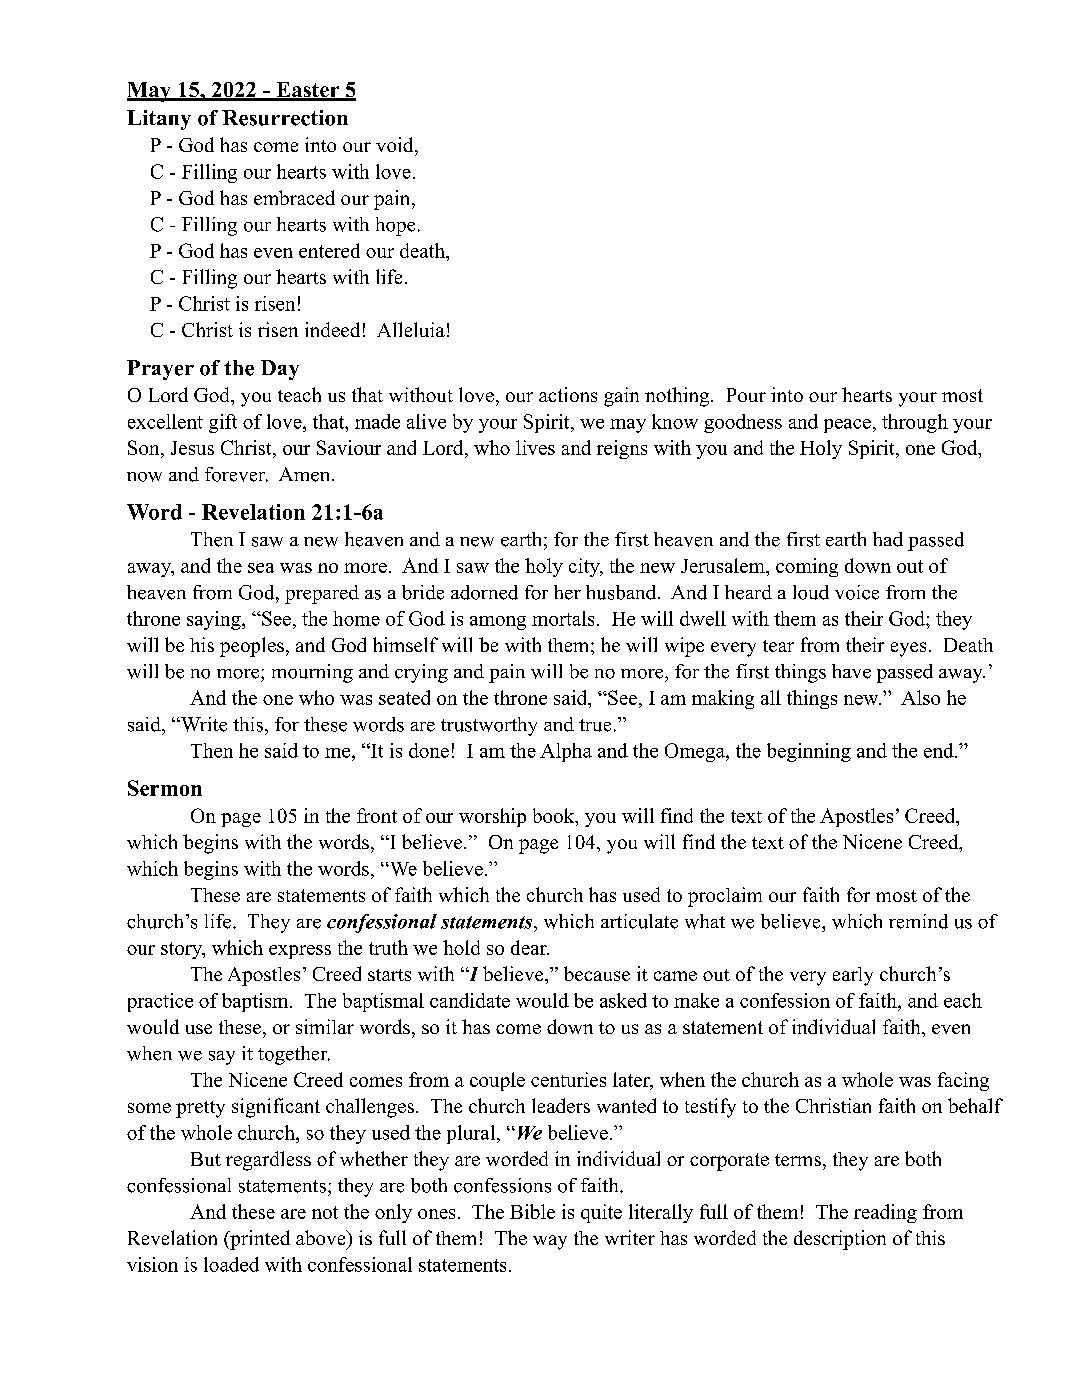 The image size is (1077, 1394). I want to click on Pour, so click(746, 395).
